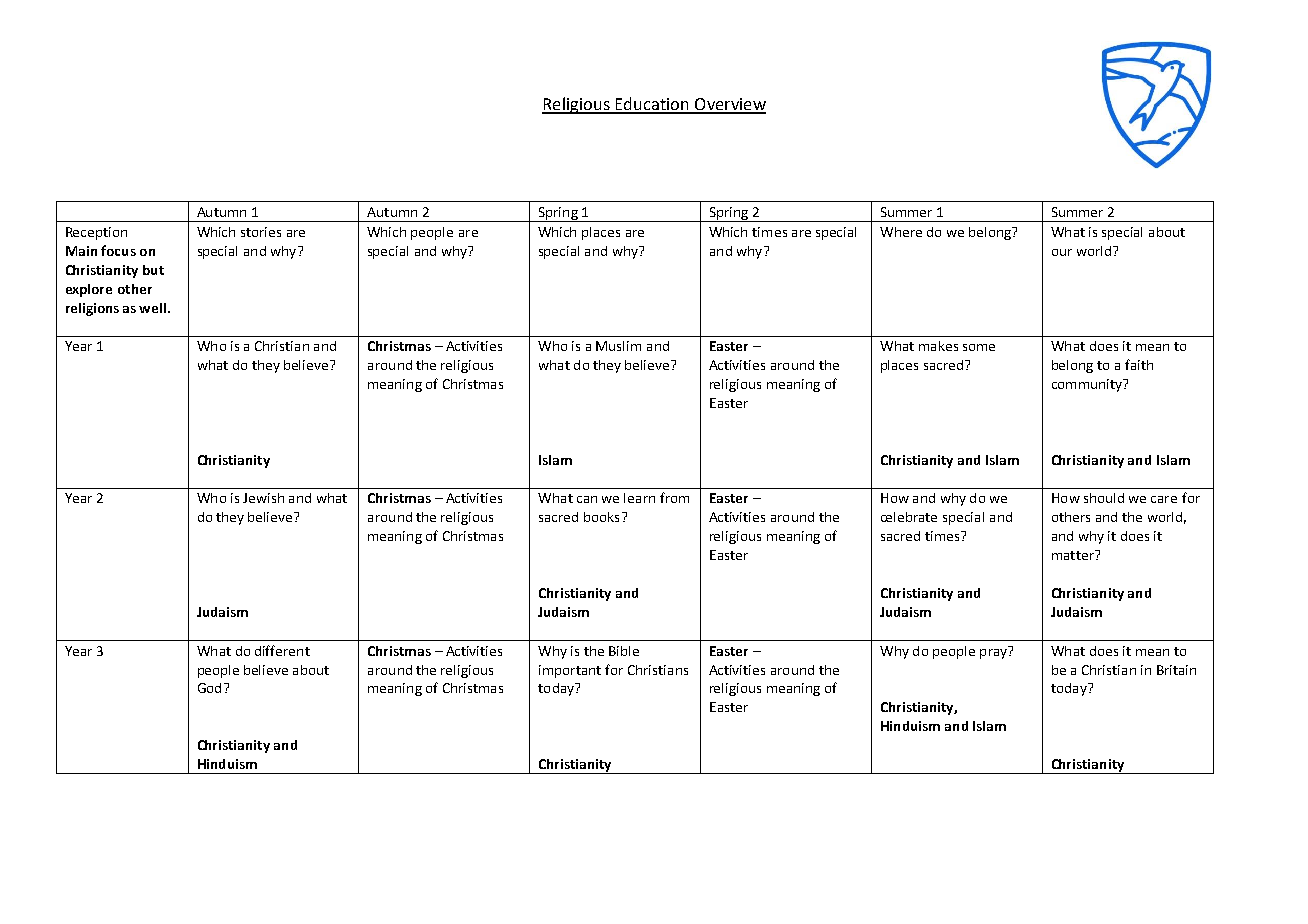  Describe the element at coordinates (1062, 252) in the page. I see `our` at that location.
